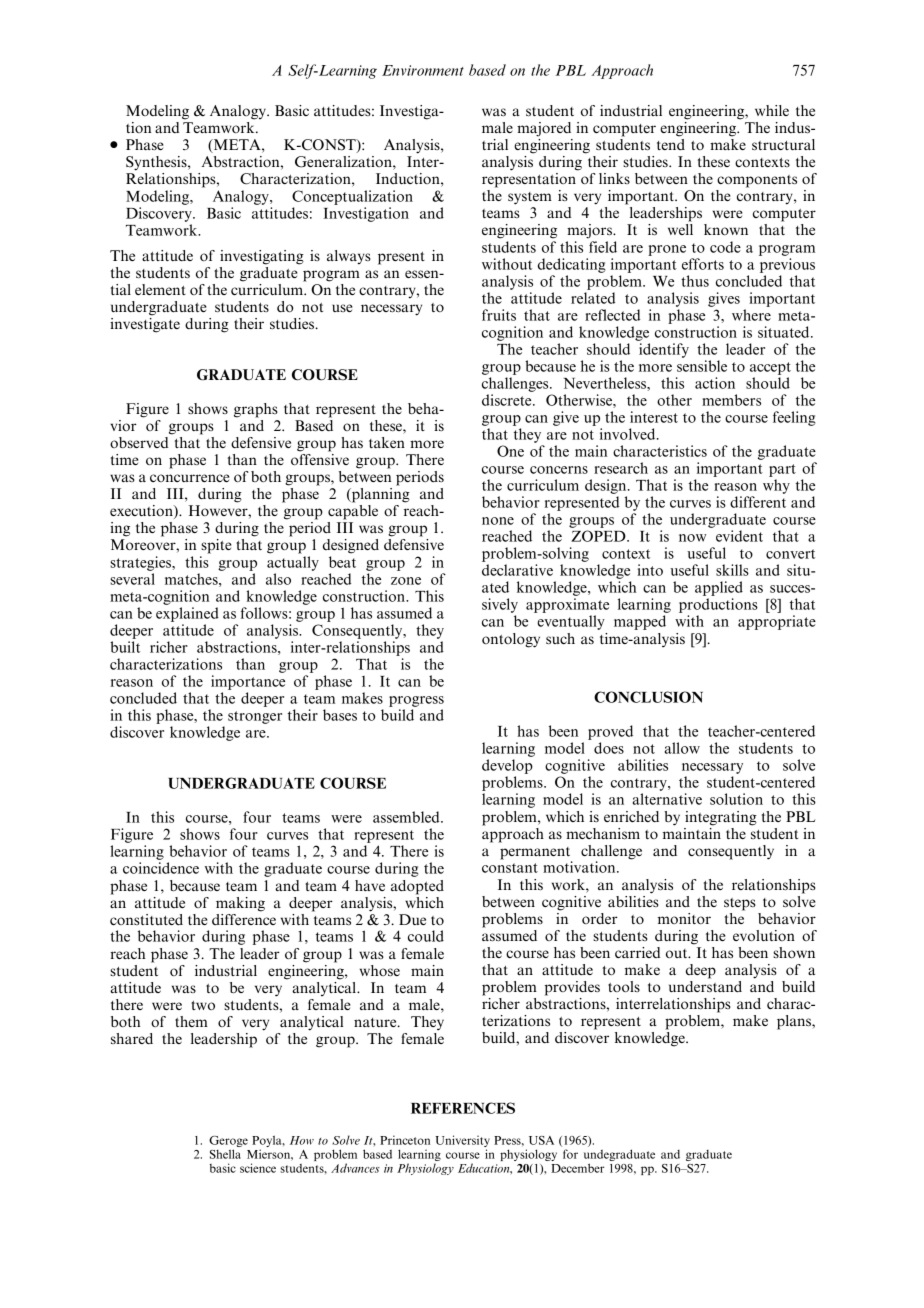 The image size is (924, 1308). What do you see at coordinates (719, 588) in the image?
I see `applied` at bounding box center [719, 588].
